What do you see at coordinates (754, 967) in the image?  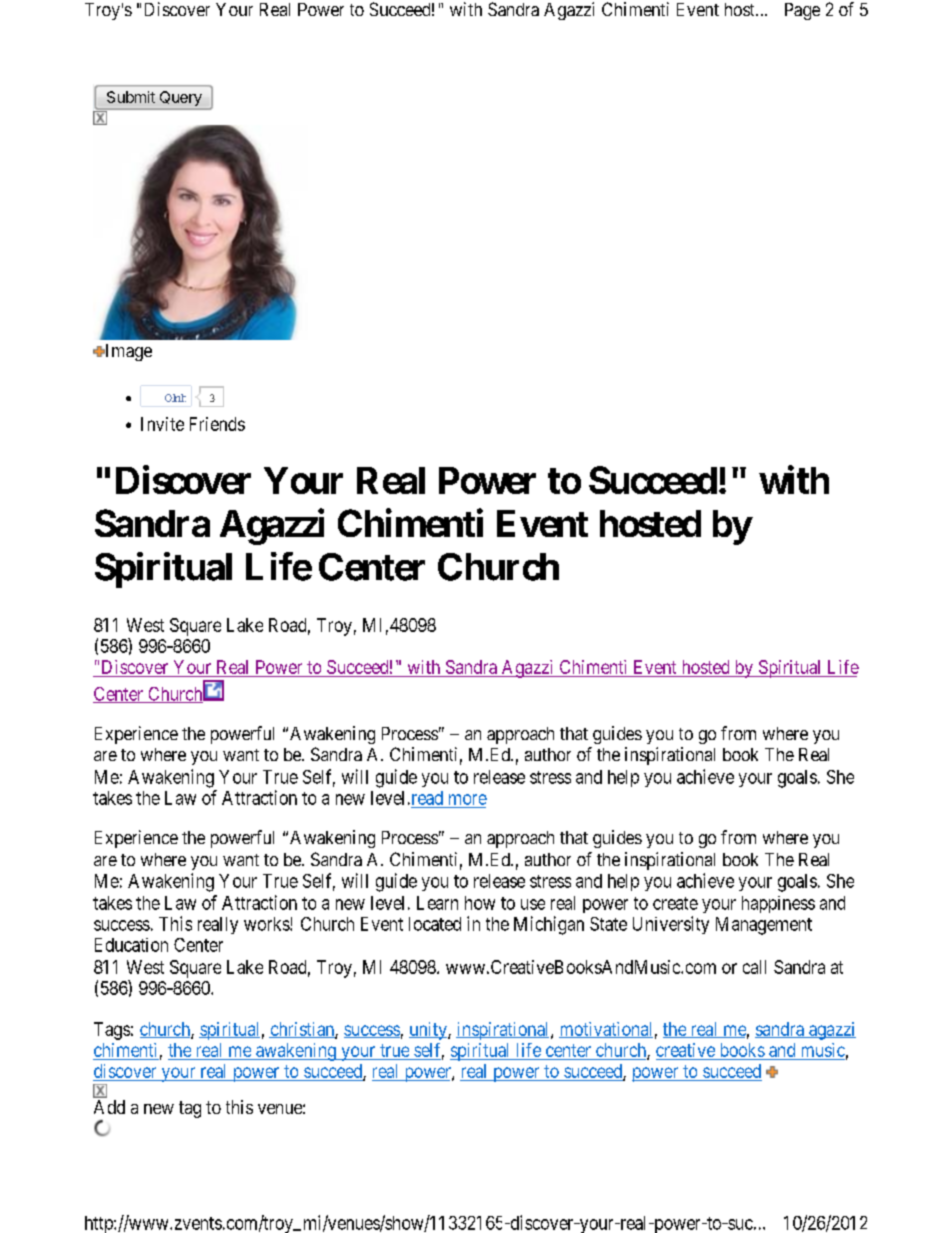 I see `call` at bounding box center [754, 967].
